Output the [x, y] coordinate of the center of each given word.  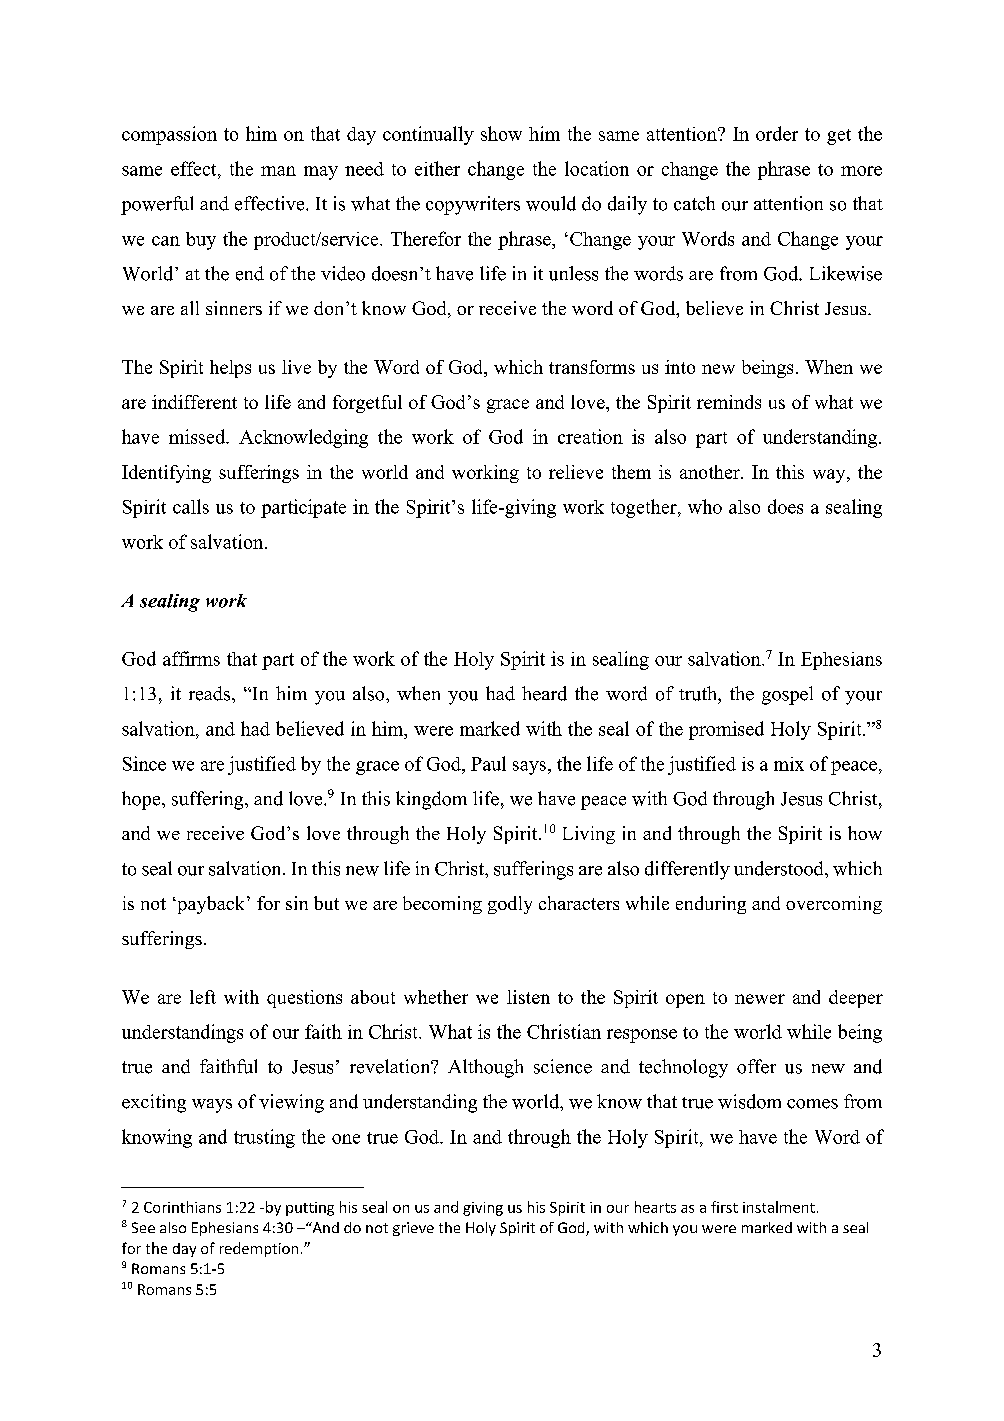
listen [528, 997]
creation [590, 436]
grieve [413, 1229]
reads [211, 693]
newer [760, 999]
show [501, 133]
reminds [729, 402]
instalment [779, 1207]
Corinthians [182, 1207]
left [203, 997]
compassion [169, 135]
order [777, 133]
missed [198, 436]
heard [544, 693]
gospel [787, 695]
